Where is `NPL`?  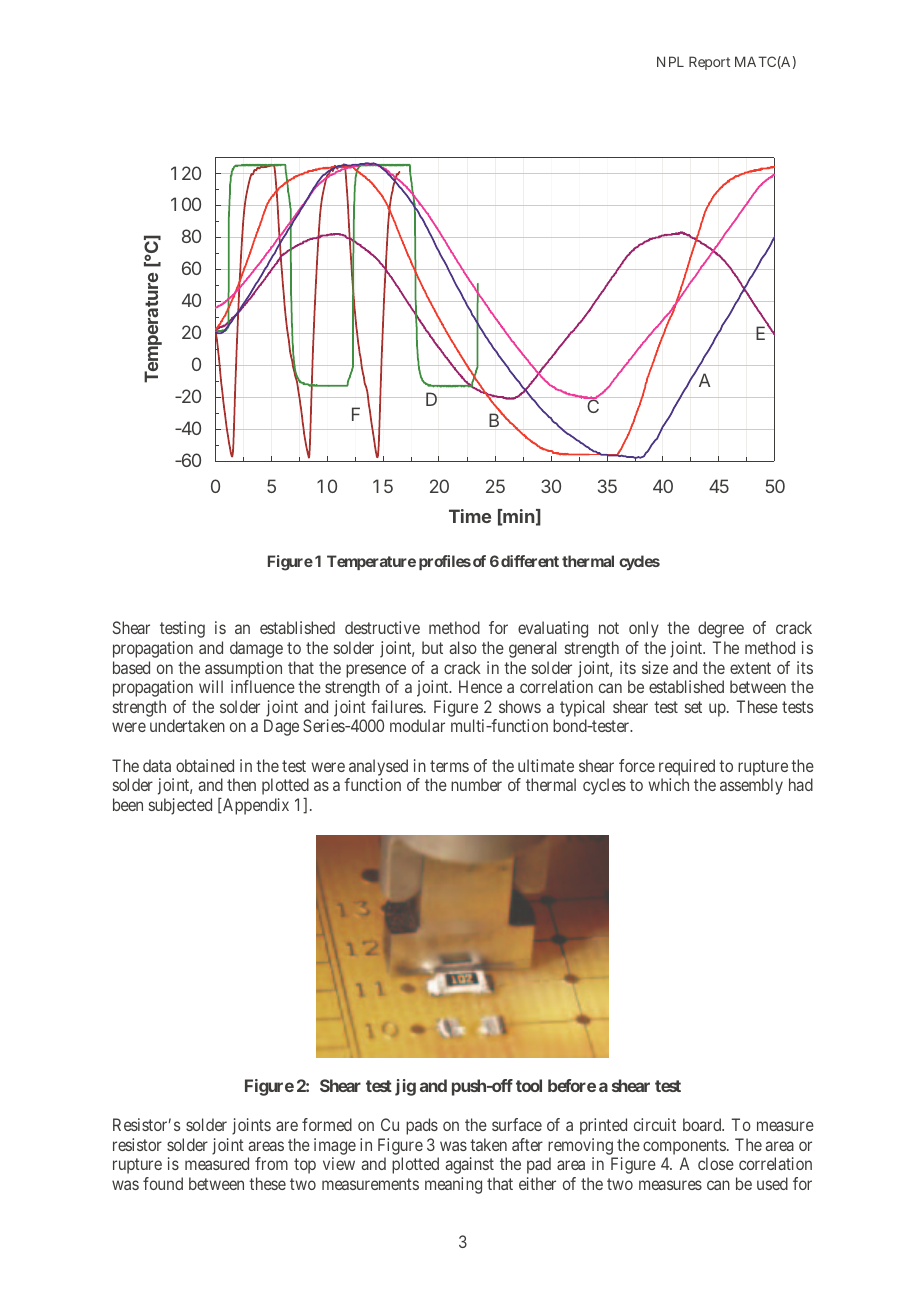 NPL is located at coordinates (670, 61).
